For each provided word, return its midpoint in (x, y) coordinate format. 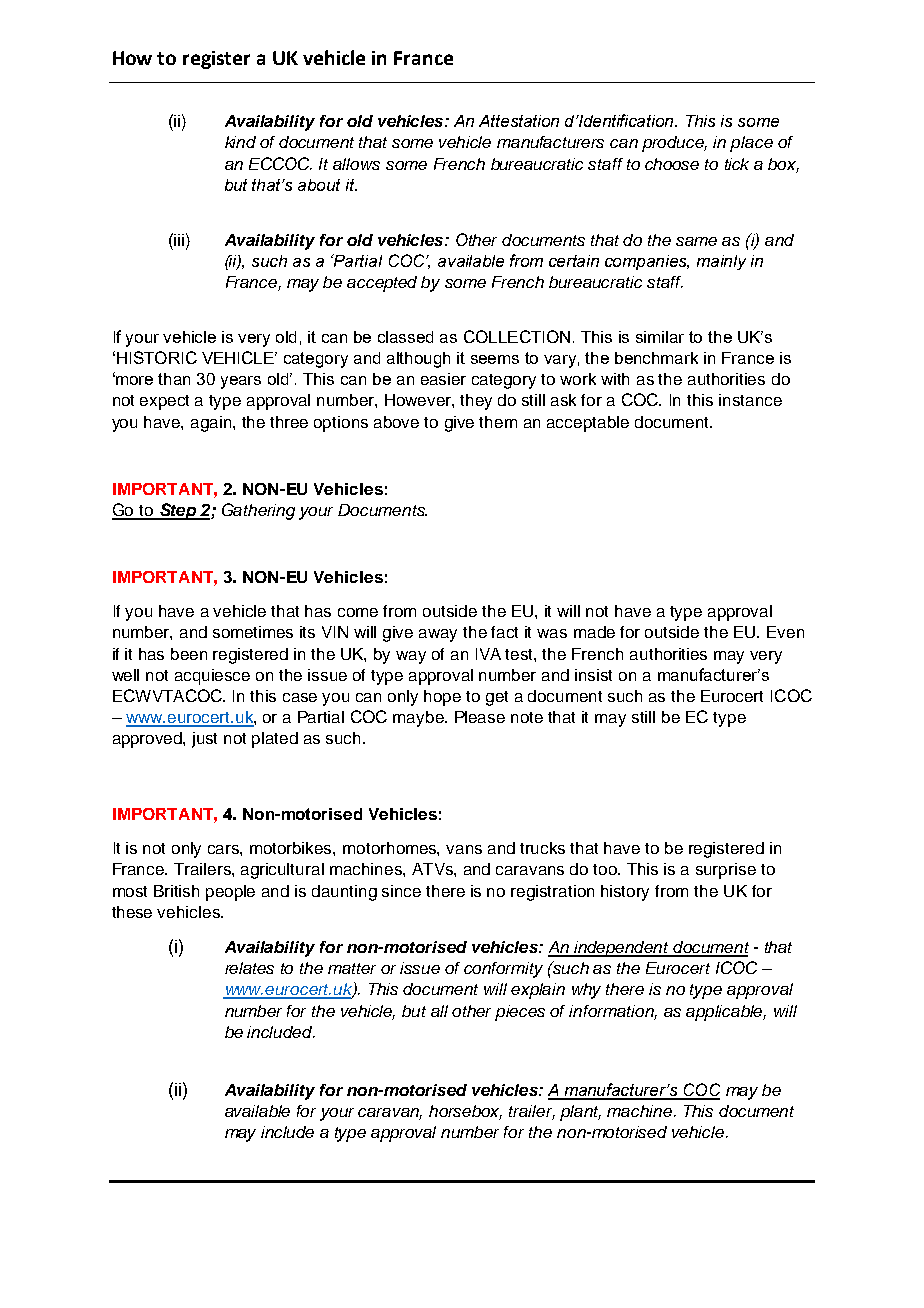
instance (750, 400)
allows (356, 164)
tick (737, 164)
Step (178, 511)
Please (480, 717)
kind (240, 142)
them (498, 422)
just (204, 740)
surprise (726, 871)
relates (249, 968)
